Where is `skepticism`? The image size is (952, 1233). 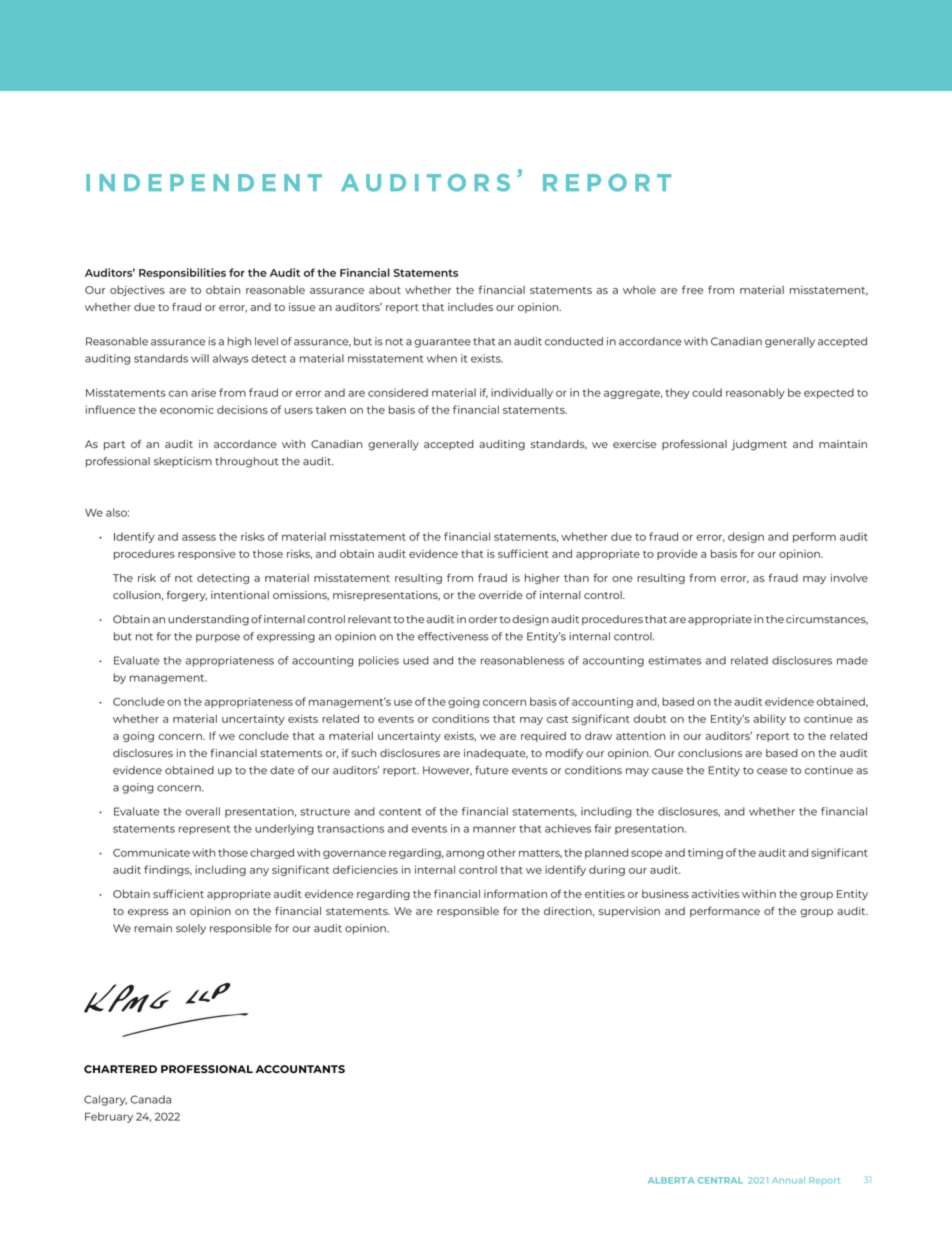 skepticism is located at coordinates (183, 462).
